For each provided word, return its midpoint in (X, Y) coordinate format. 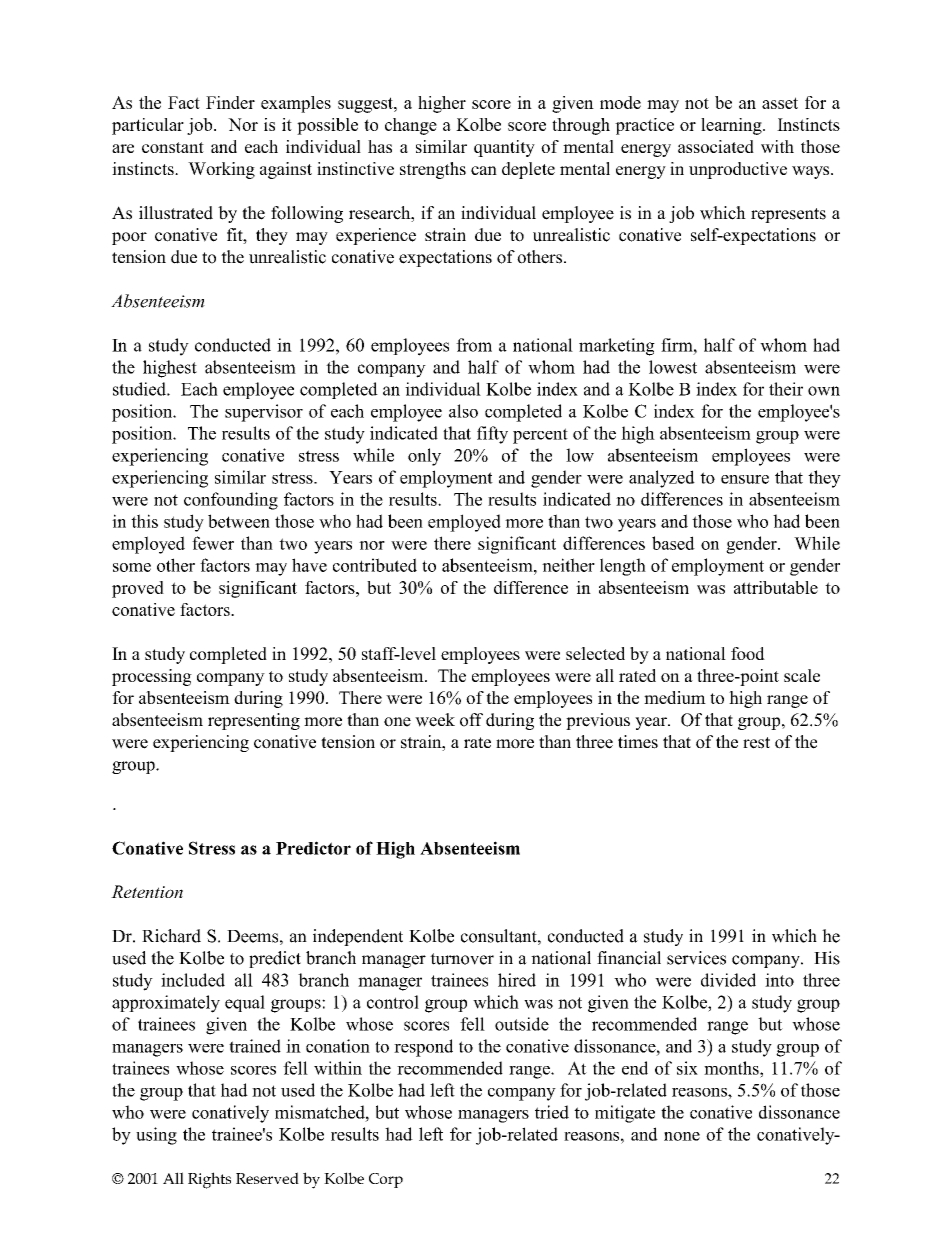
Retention (147, 891)
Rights (209, 1180)
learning (732, 126)
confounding (231, 501)
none (682, 1136)
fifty (492, 435)
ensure (745, 479)
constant (173, 147)
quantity (504, 148)
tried (552, 1112)
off (471, 720)
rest (756, 743)
